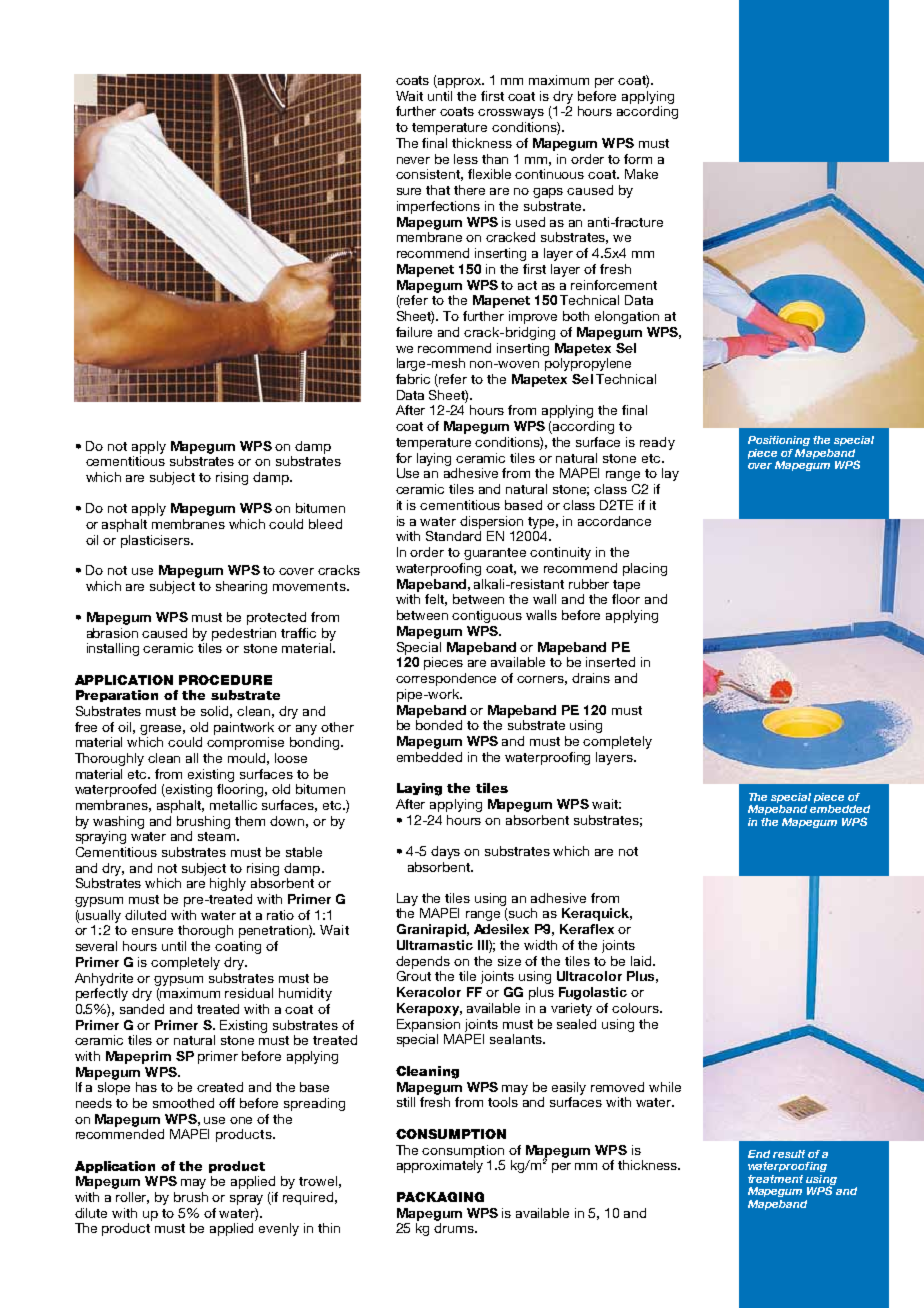 The image size is (924, 1308). What do you see at coordinates (610, 662) in the page?
I see `inserted` at bounding box center [610, 662].
